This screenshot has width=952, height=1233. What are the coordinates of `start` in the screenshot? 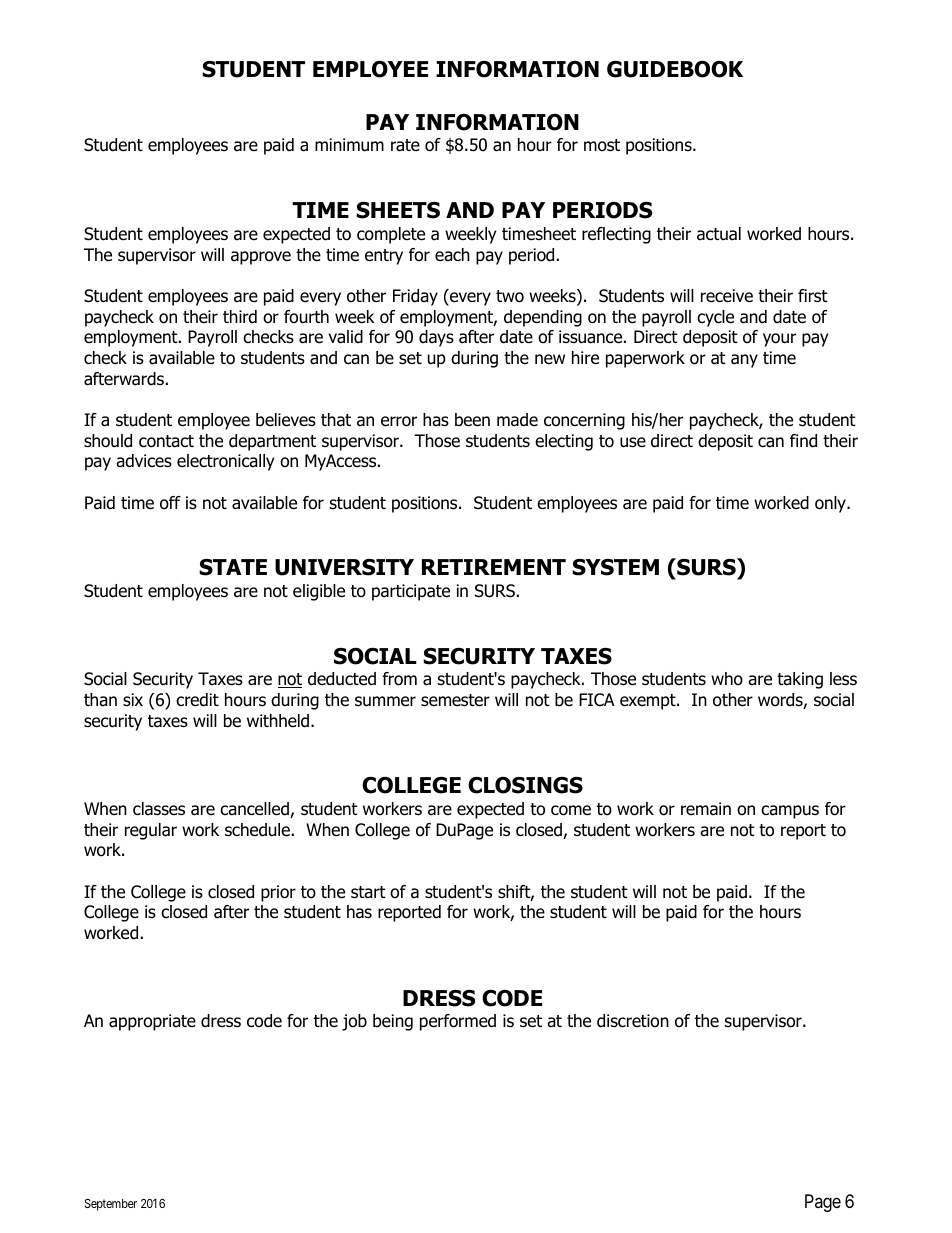 It's located at (368, 892).
